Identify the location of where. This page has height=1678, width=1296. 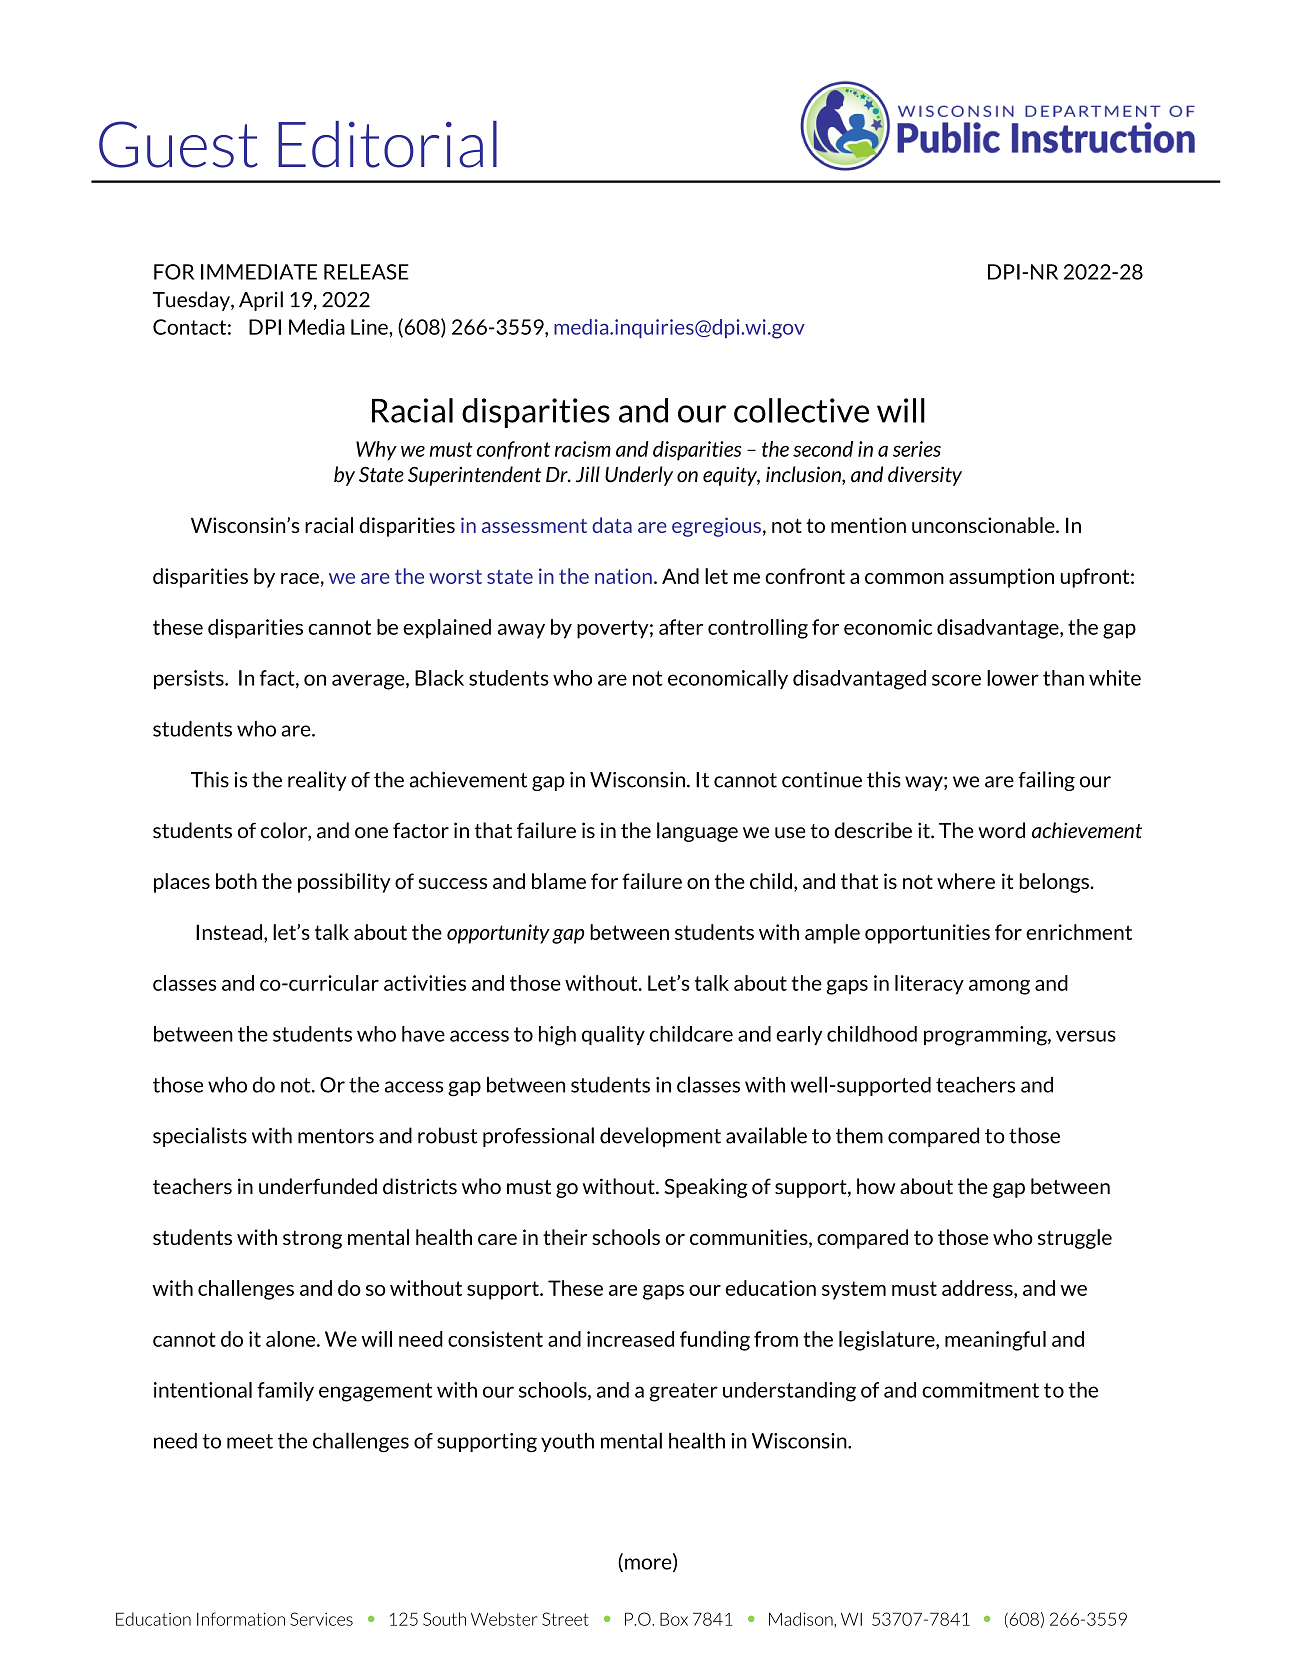
(966, 881).
